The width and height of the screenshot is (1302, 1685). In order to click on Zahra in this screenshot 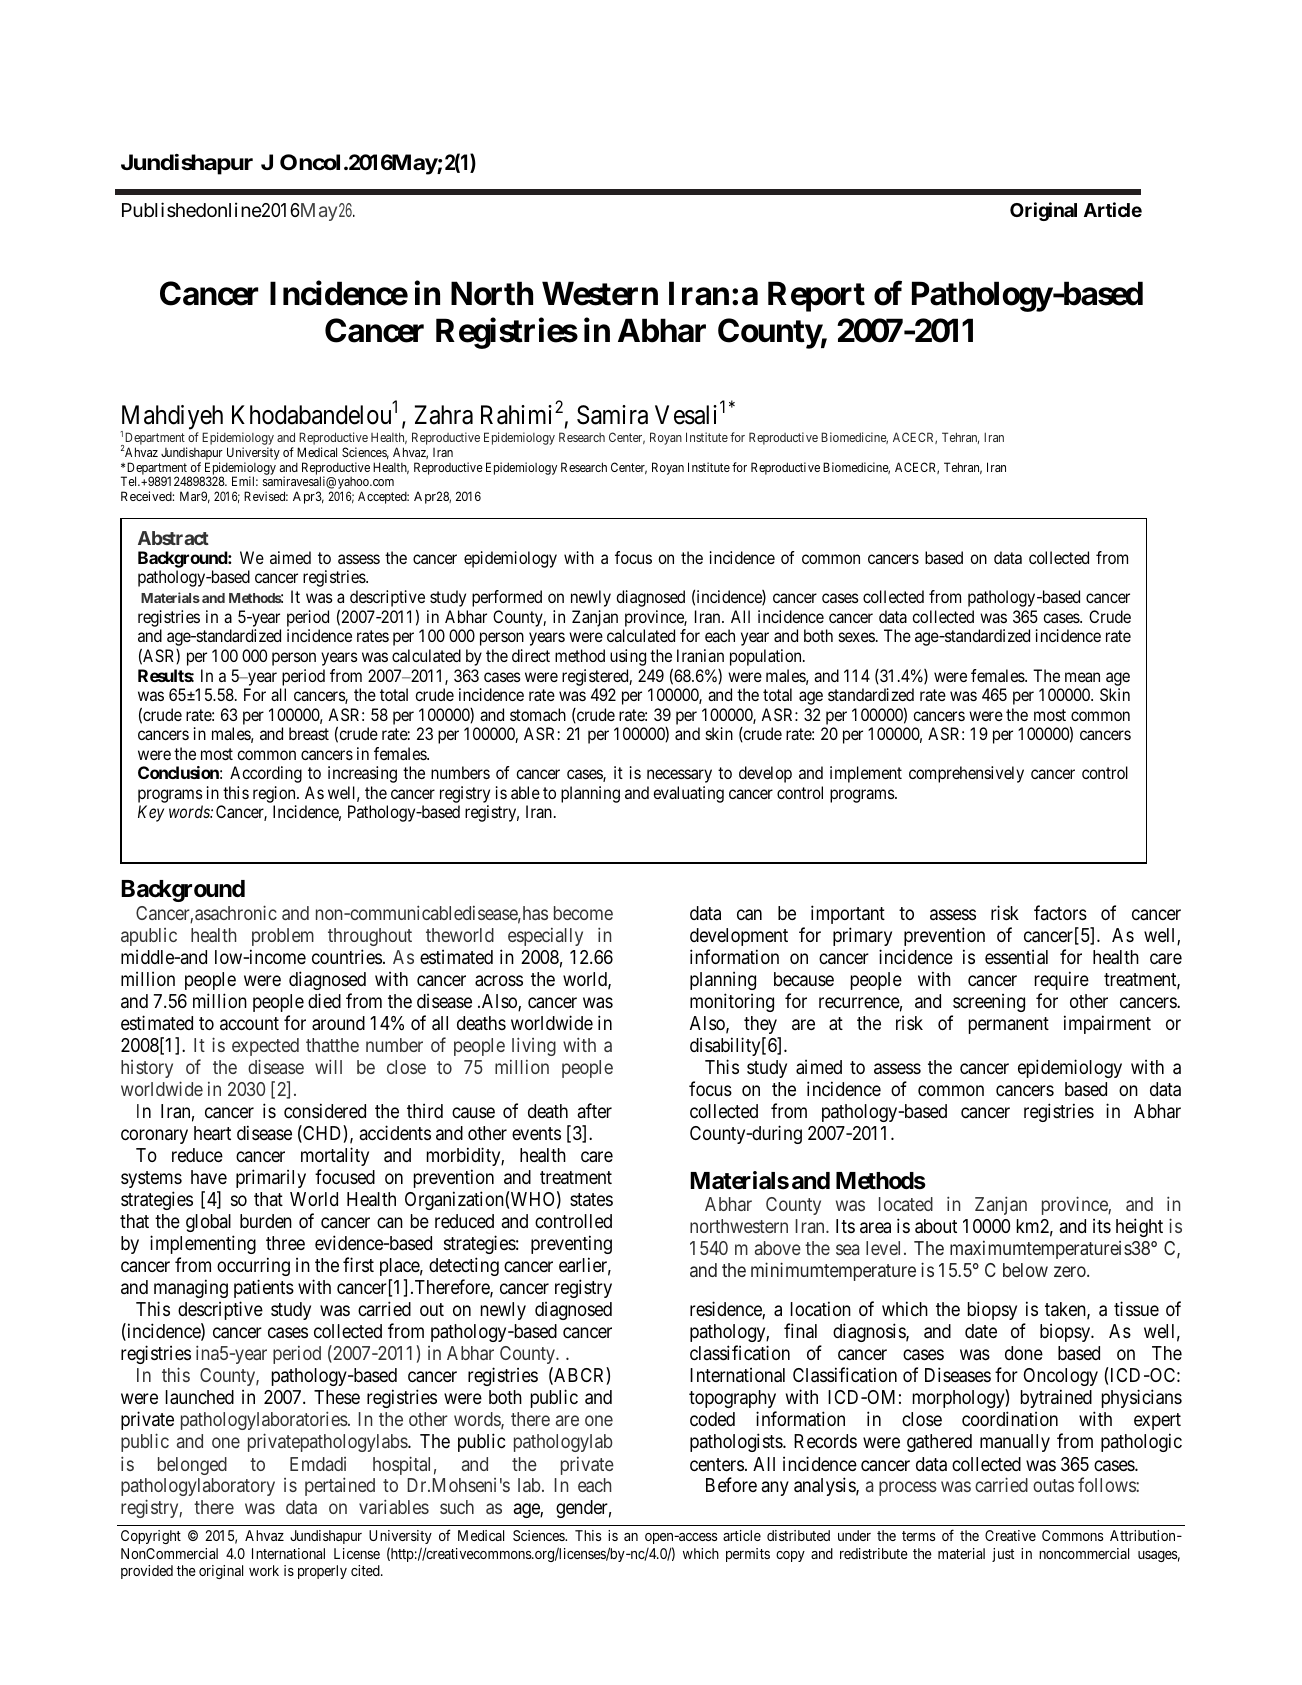, I will do `click(444, 415)`.
